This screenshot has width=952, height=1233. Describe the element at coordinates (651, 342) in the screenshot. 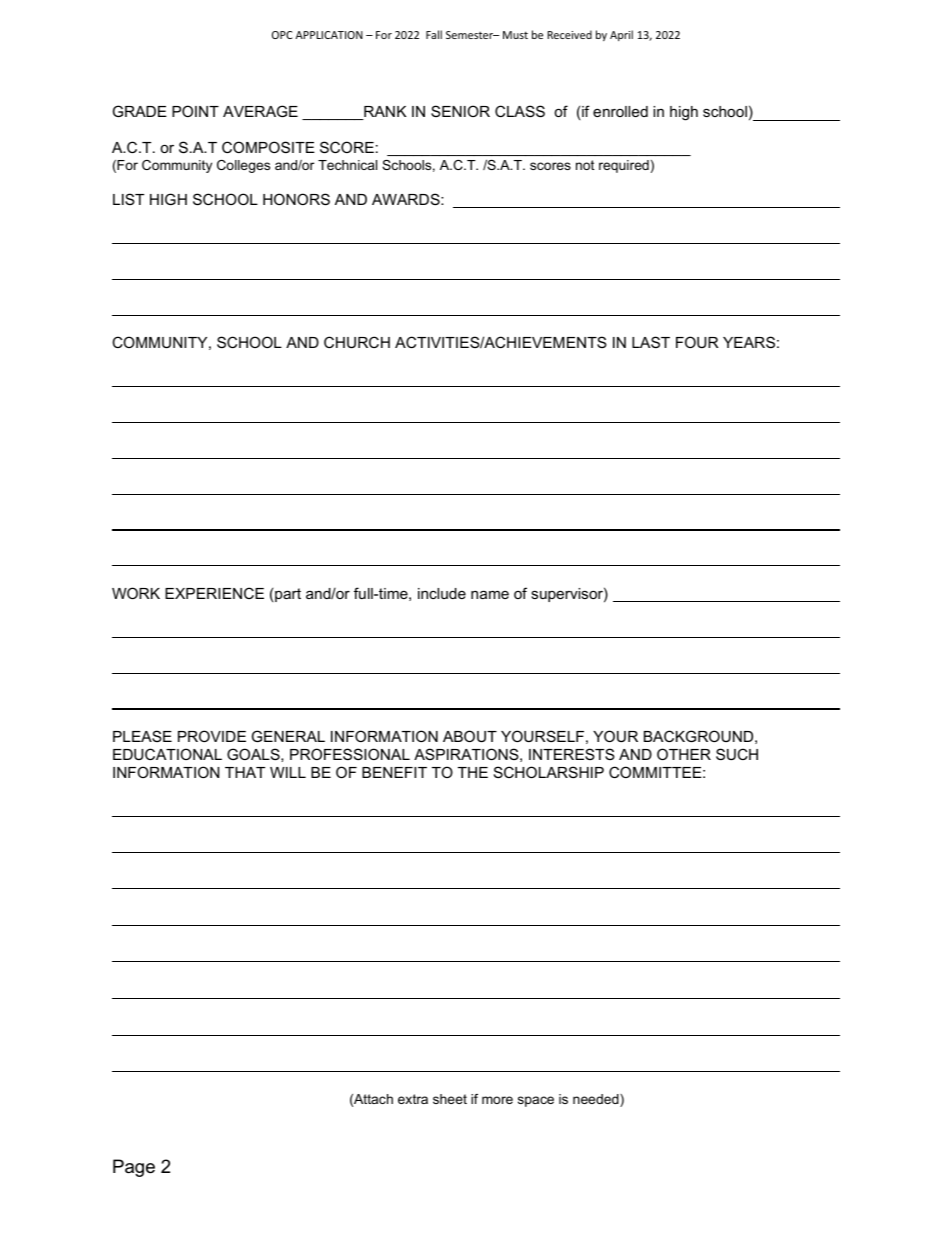

I see `LAST` at that location.
